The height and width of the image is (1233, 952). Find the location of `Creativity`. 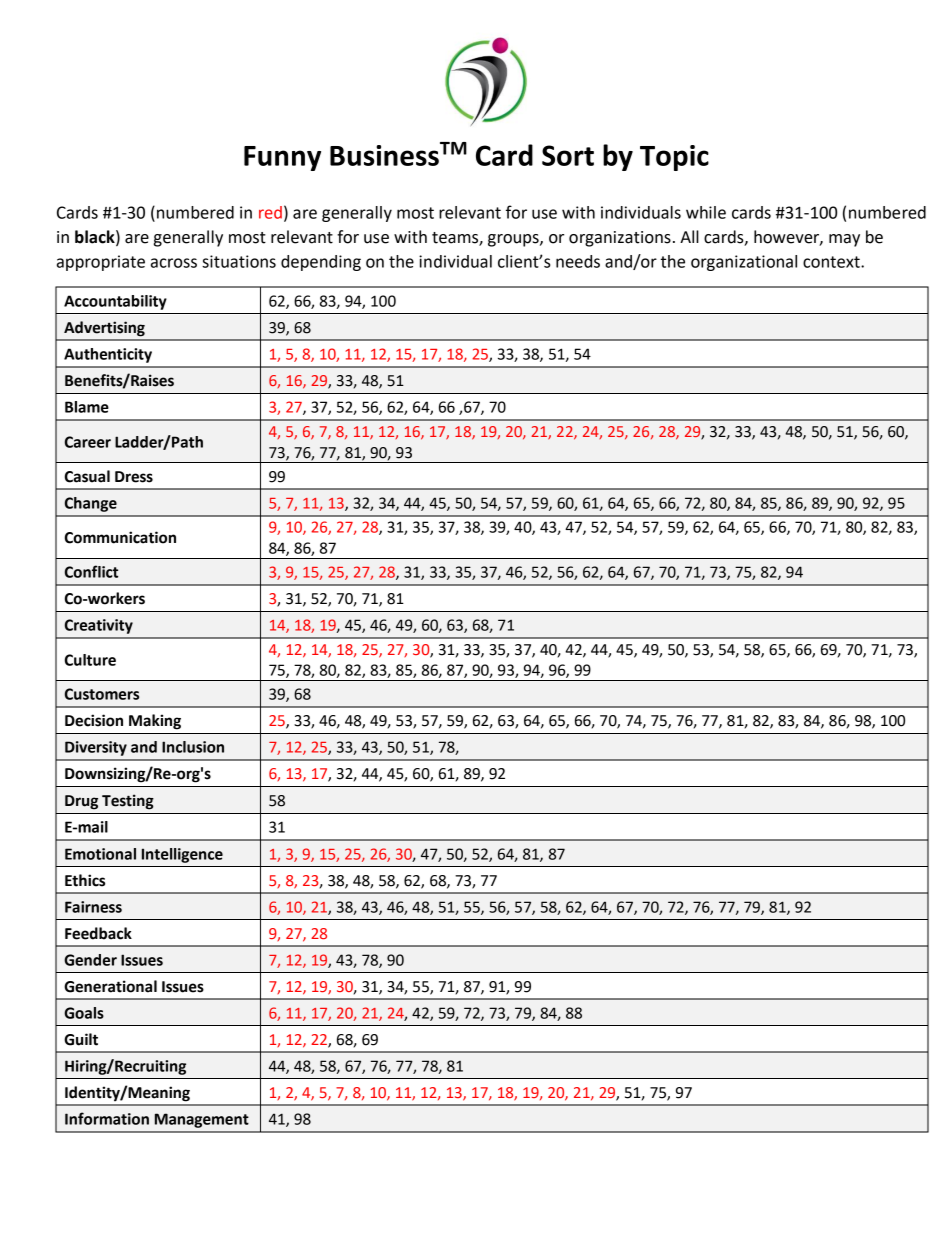

Creativity is located at coordinates (99, 626).
